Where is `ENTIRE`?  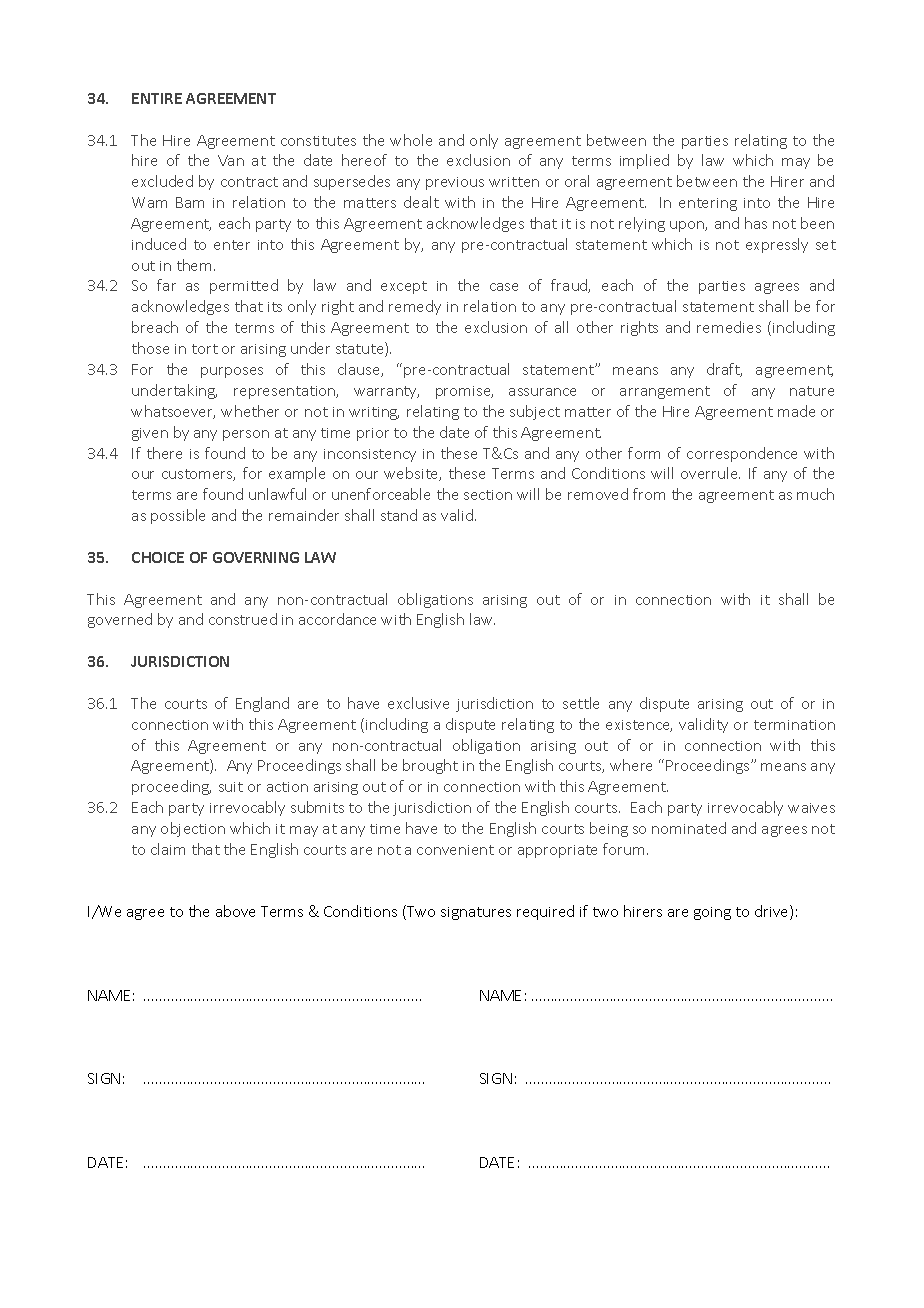 ENTIRE is located at coordinates (157, 98).
